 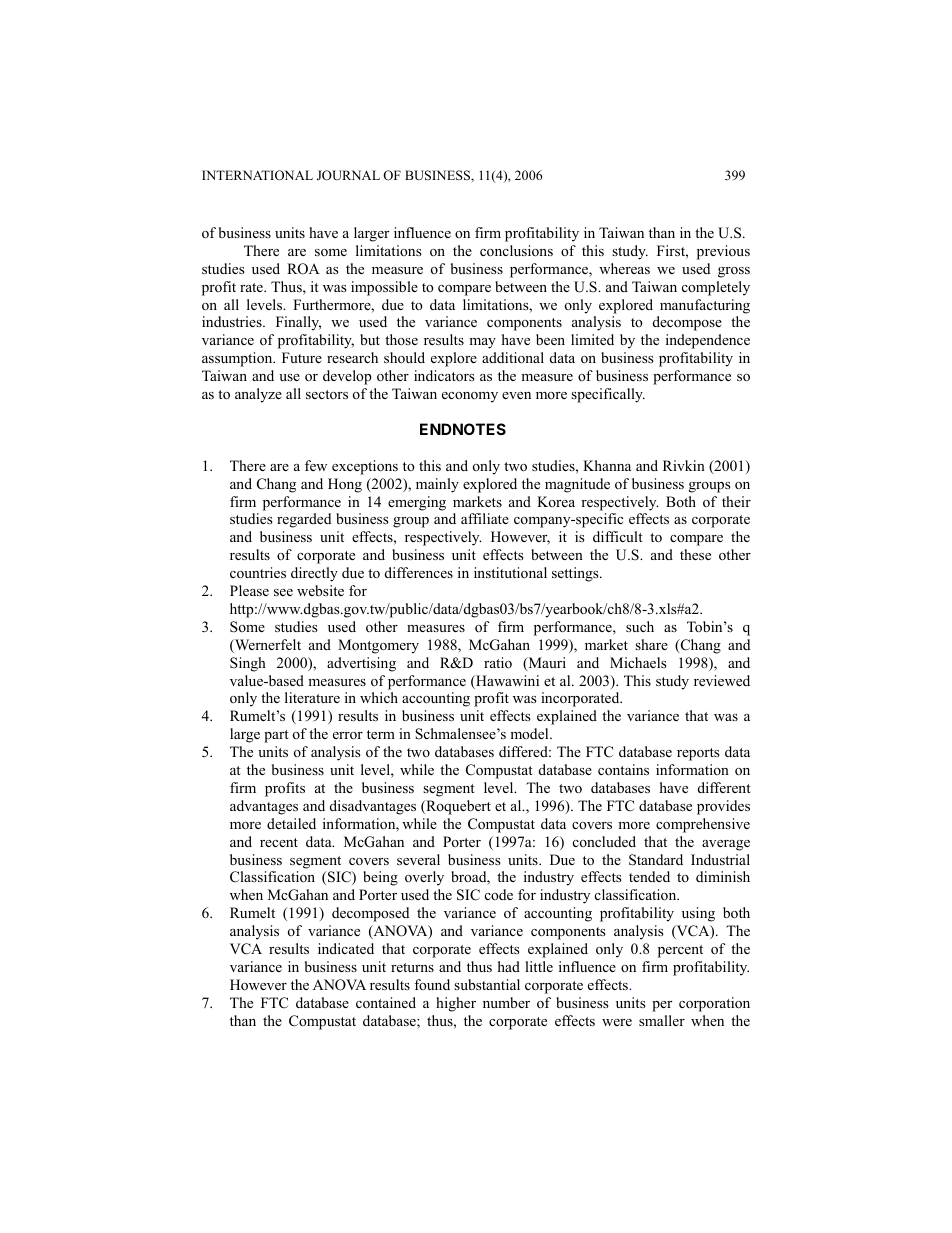 I want to click on institutional, so click(x=510, y=572).
